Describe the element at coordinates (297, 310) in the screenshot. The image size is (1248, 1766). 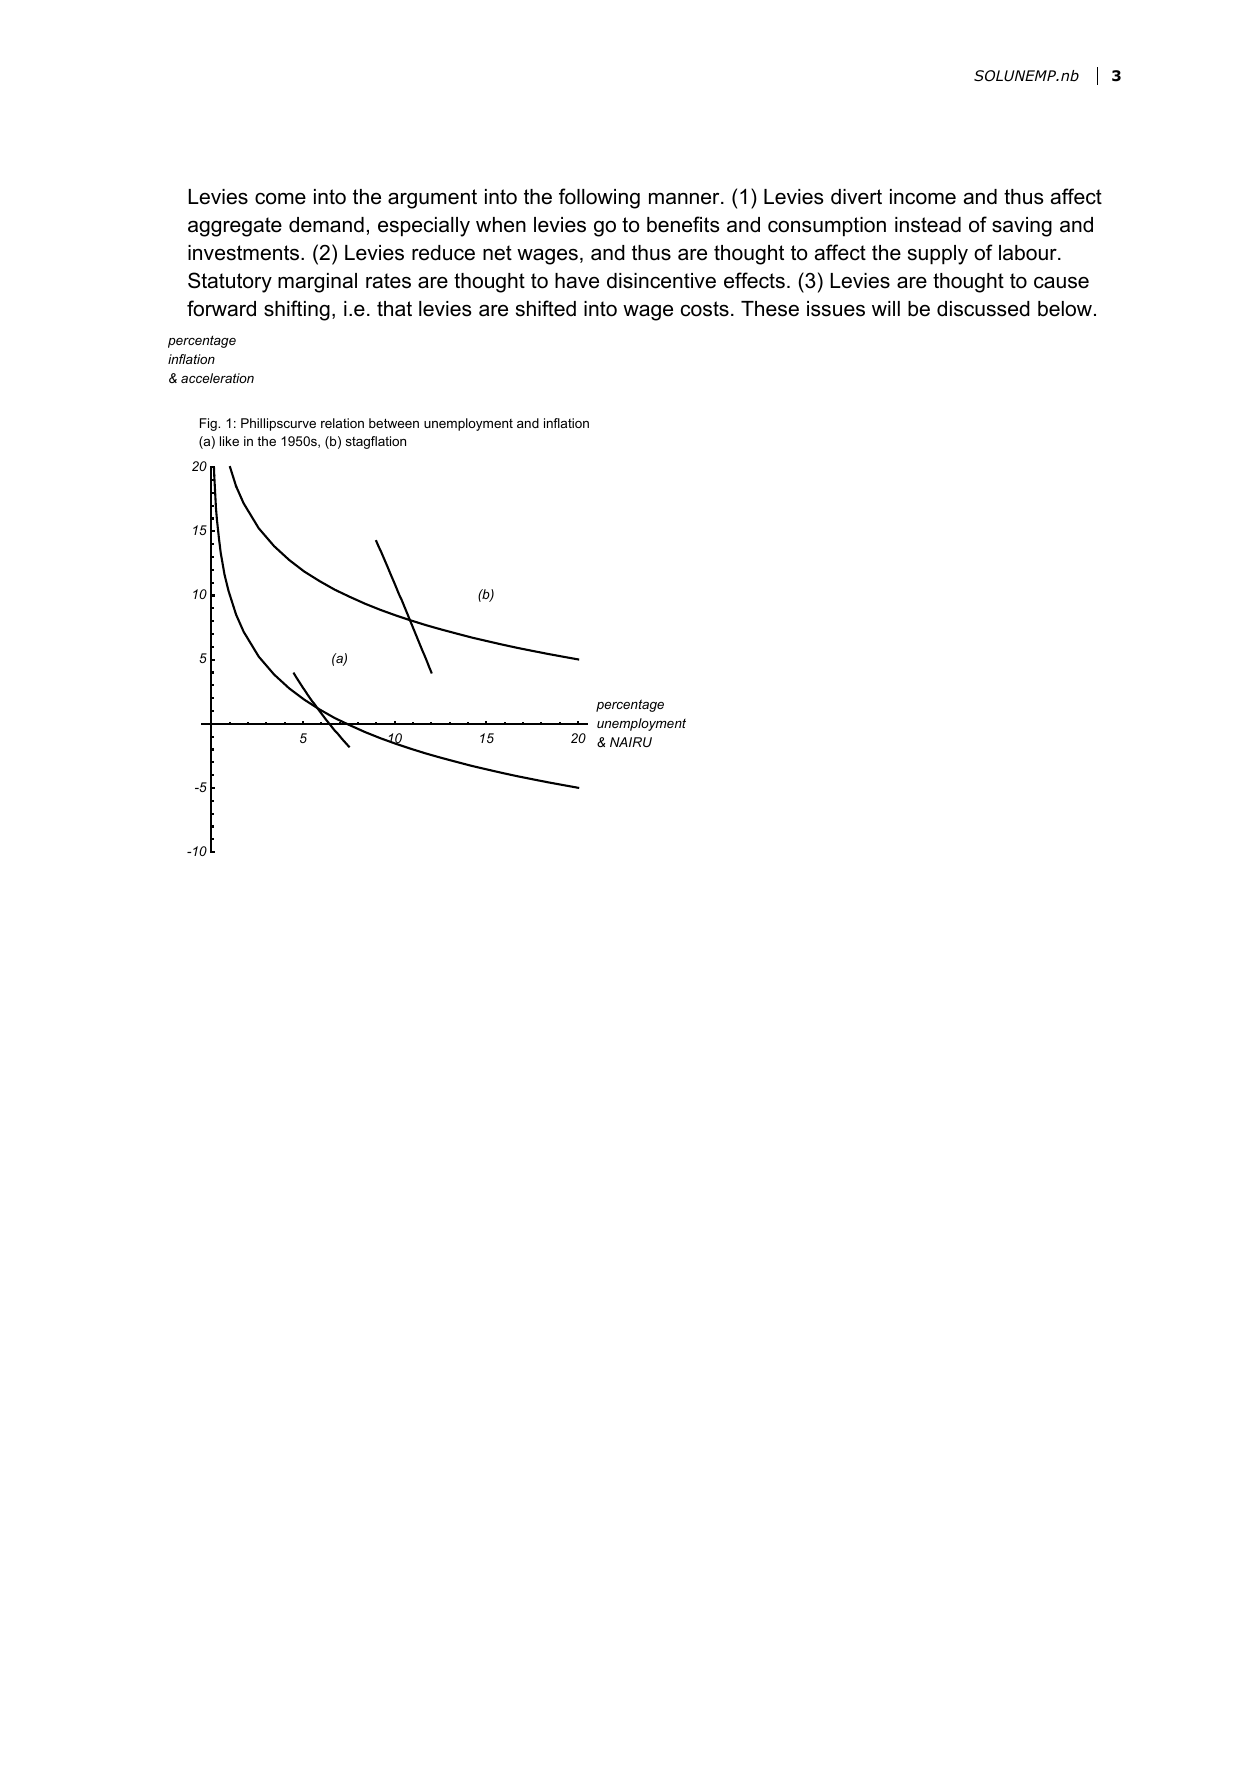
I see `shifting` at that location.
